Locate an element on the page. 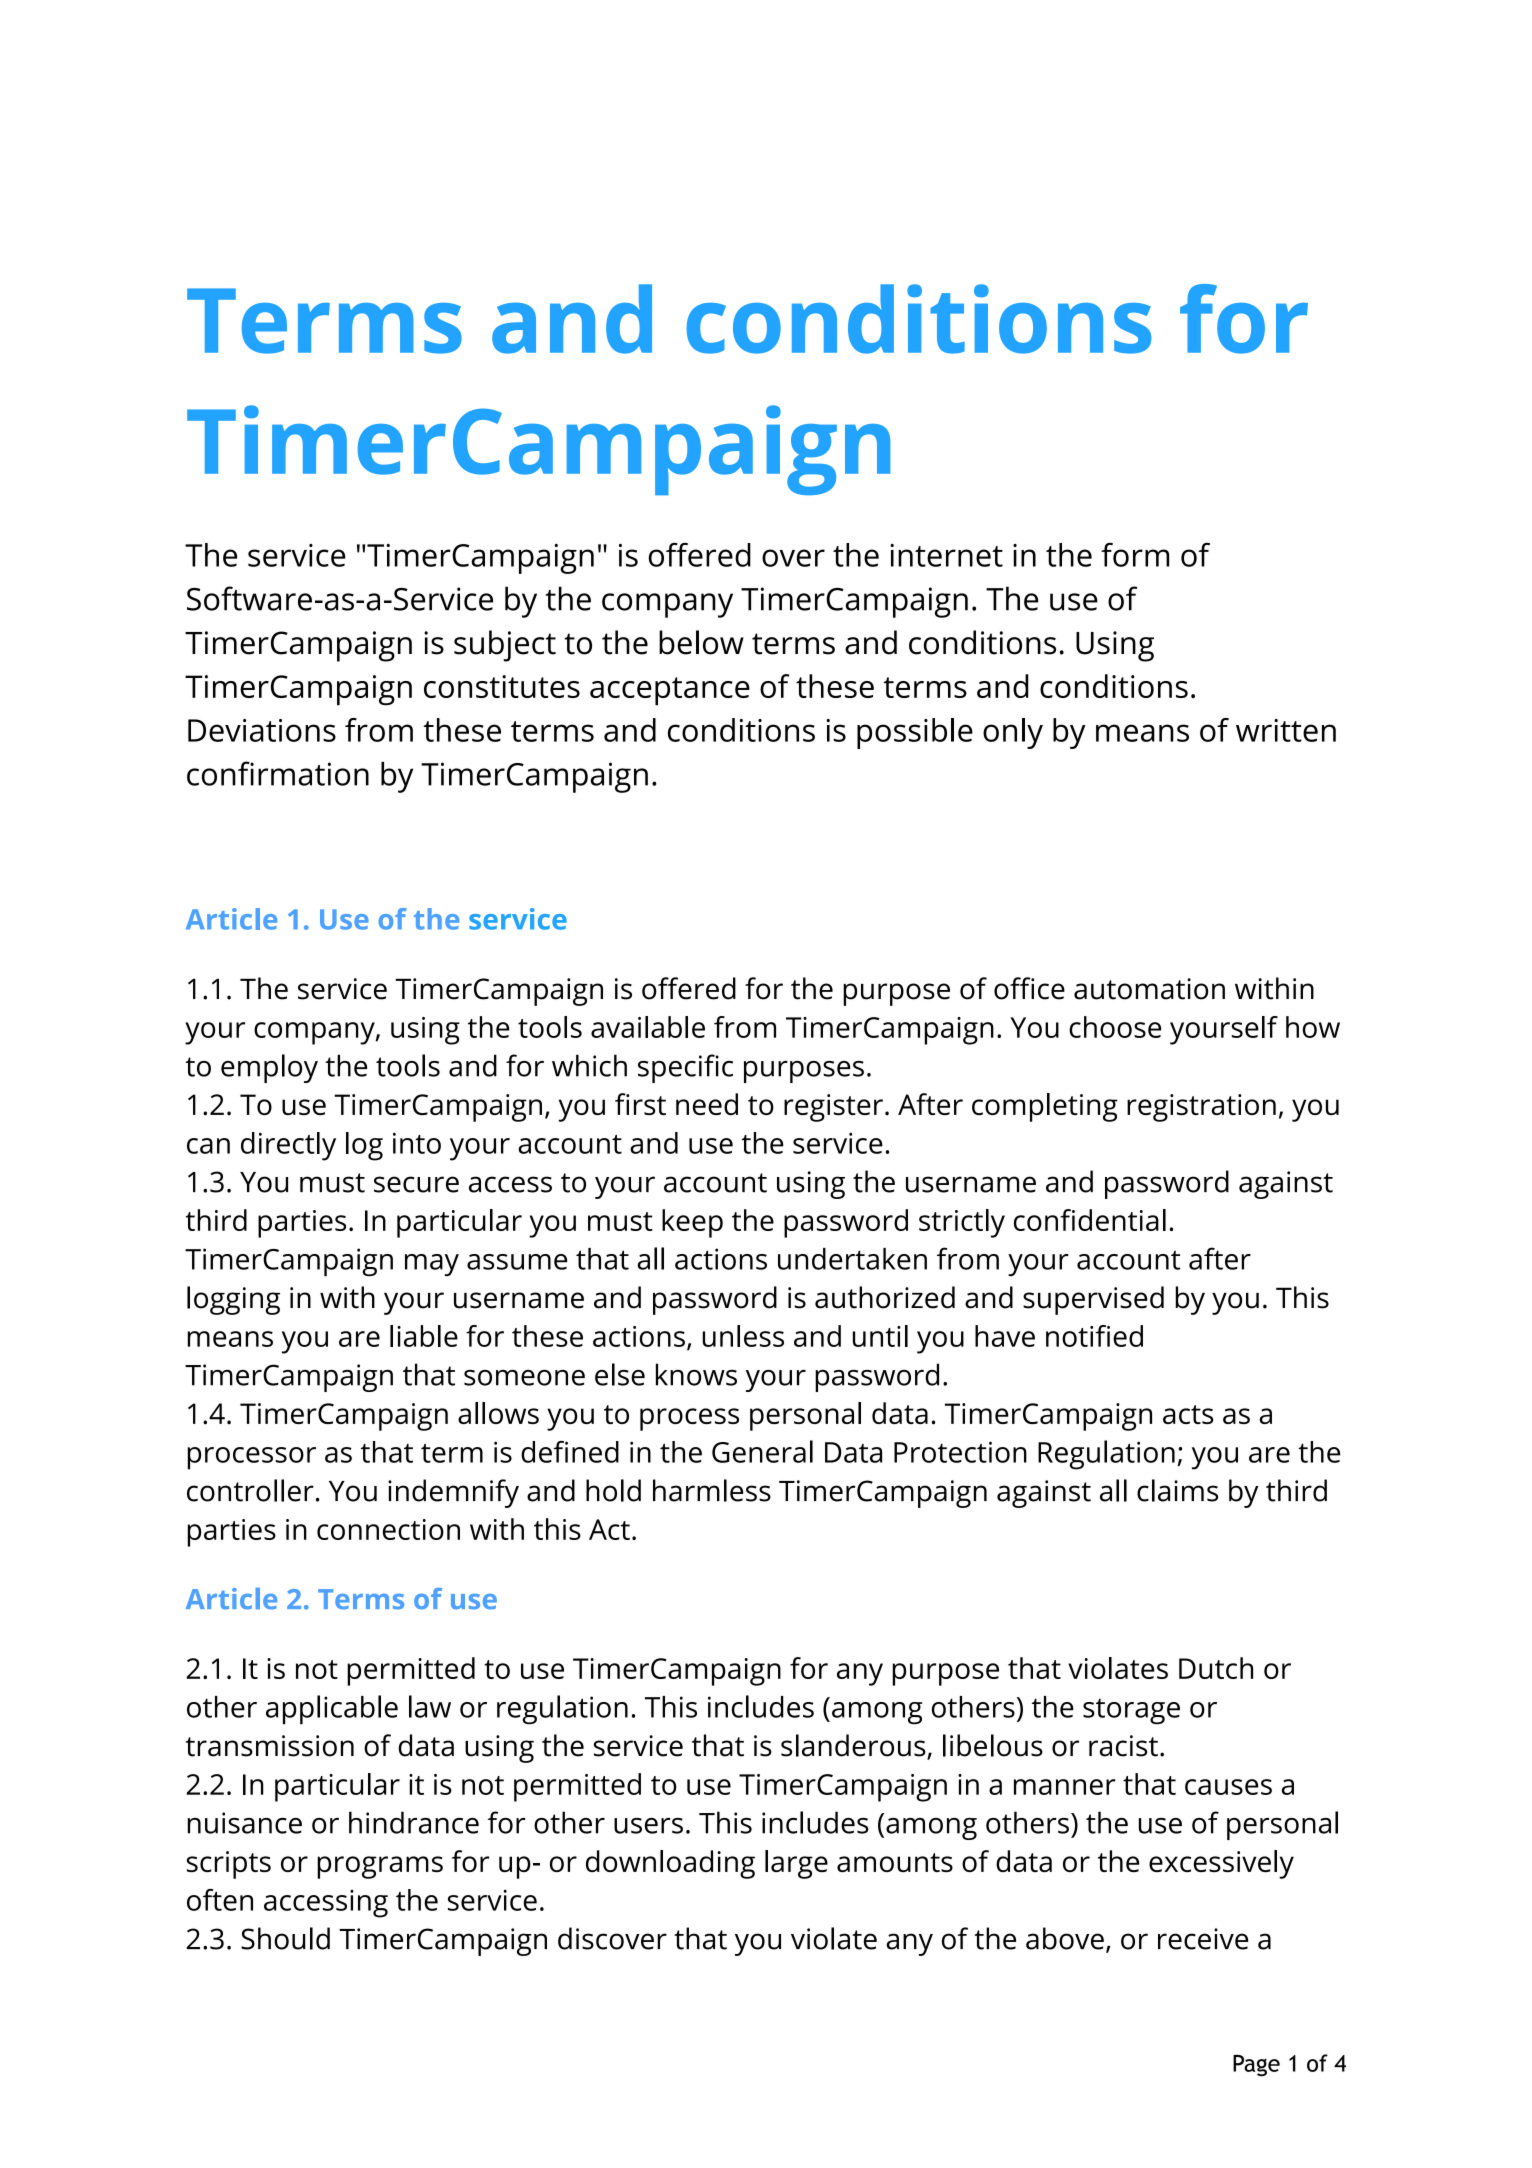 This image has height=2168, width=1532. liable is located at coordinates (424, 1336).
